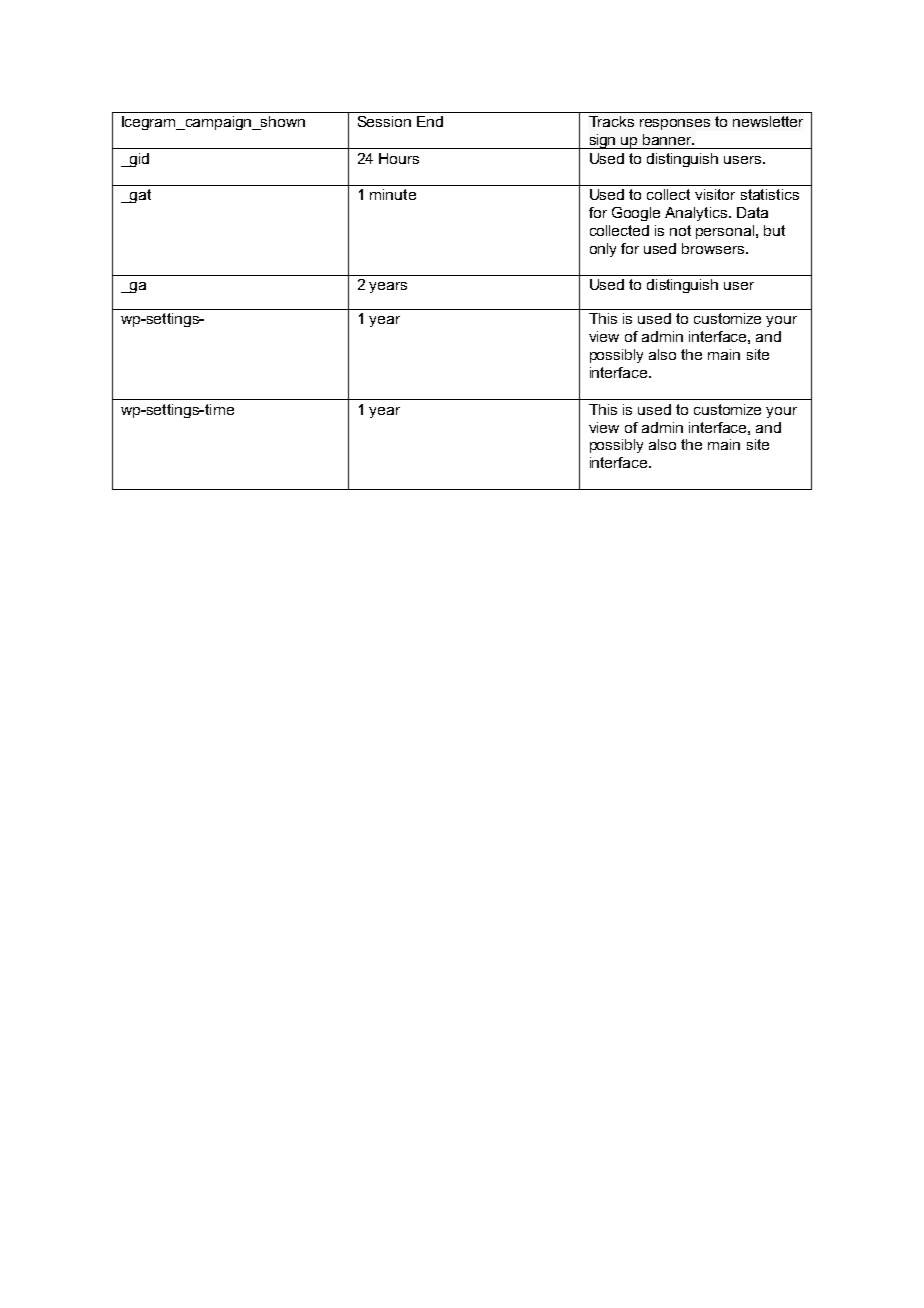  Describe the element at coordinates (611, 121) in the page. I see `Tracks` at that location.
